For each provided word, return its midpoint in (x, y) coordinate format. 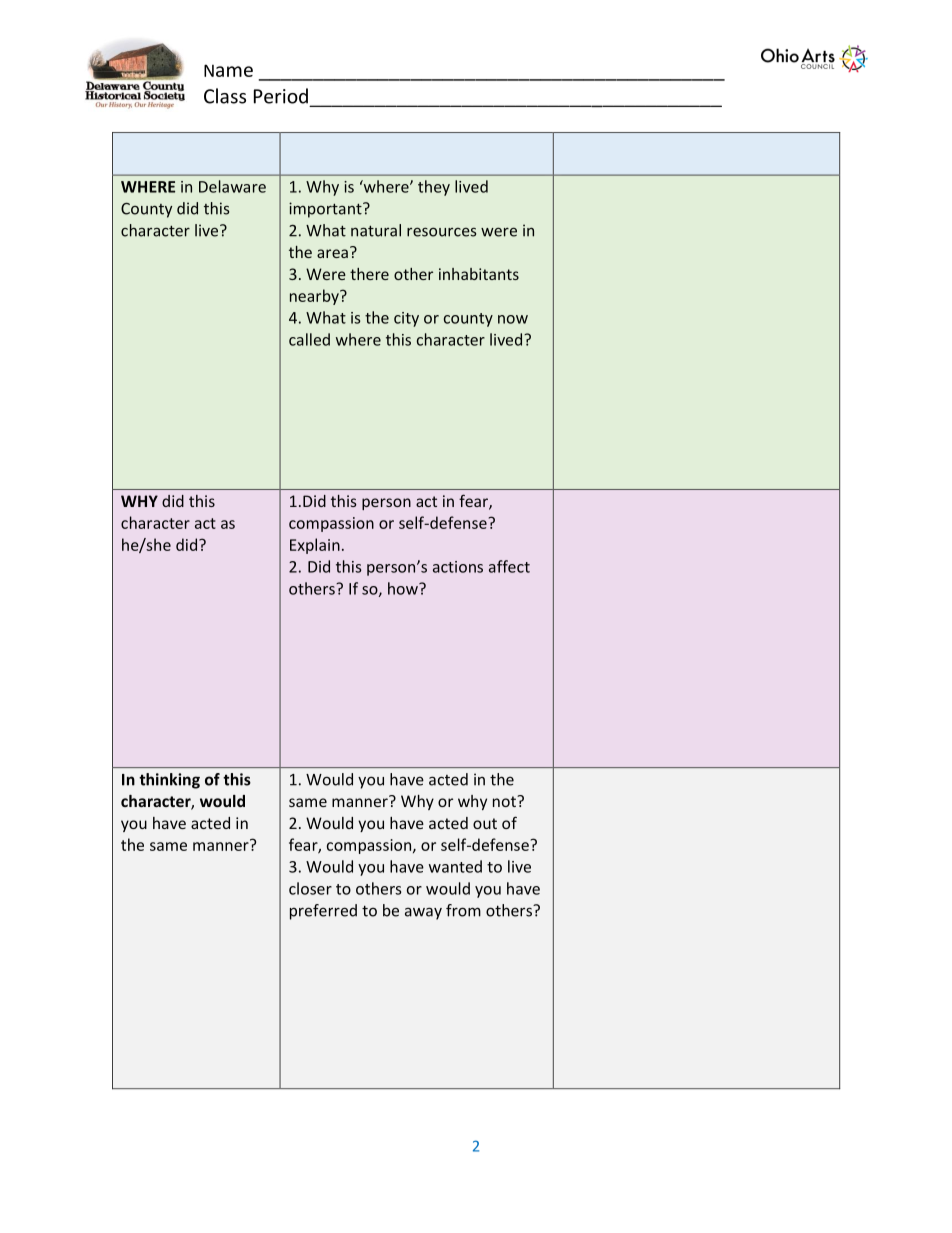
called (309, 339)
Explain (315, 546)
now (513, 319)
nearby (315, 297)
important (326, 210)
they (434, 188)
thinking (169, 781)
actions (458, 567)
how (404, 588)
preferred (323, 912)
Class (225, 96)
